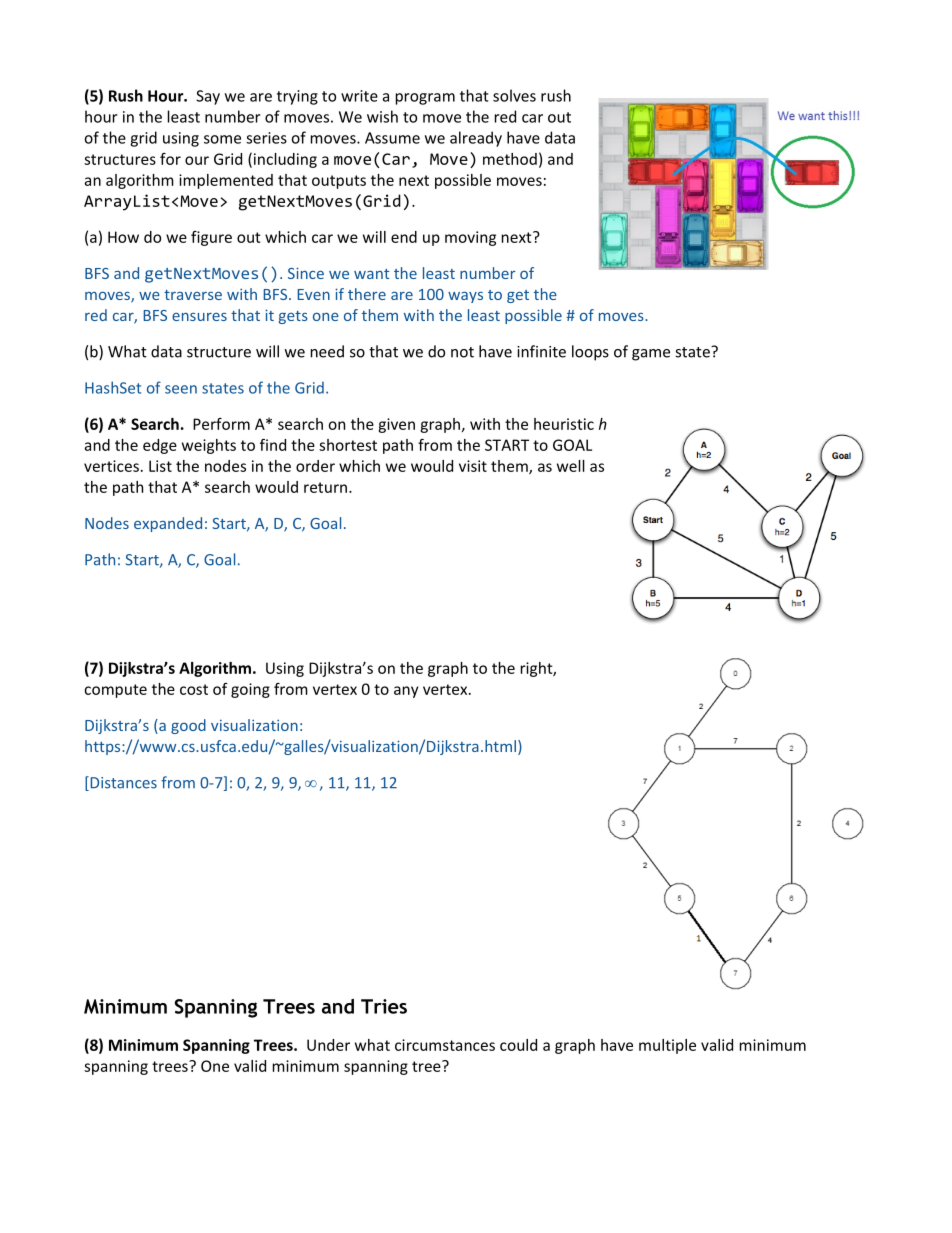 The image size is (952, 1233). I want to click on Tries, so click(384, 1006).
